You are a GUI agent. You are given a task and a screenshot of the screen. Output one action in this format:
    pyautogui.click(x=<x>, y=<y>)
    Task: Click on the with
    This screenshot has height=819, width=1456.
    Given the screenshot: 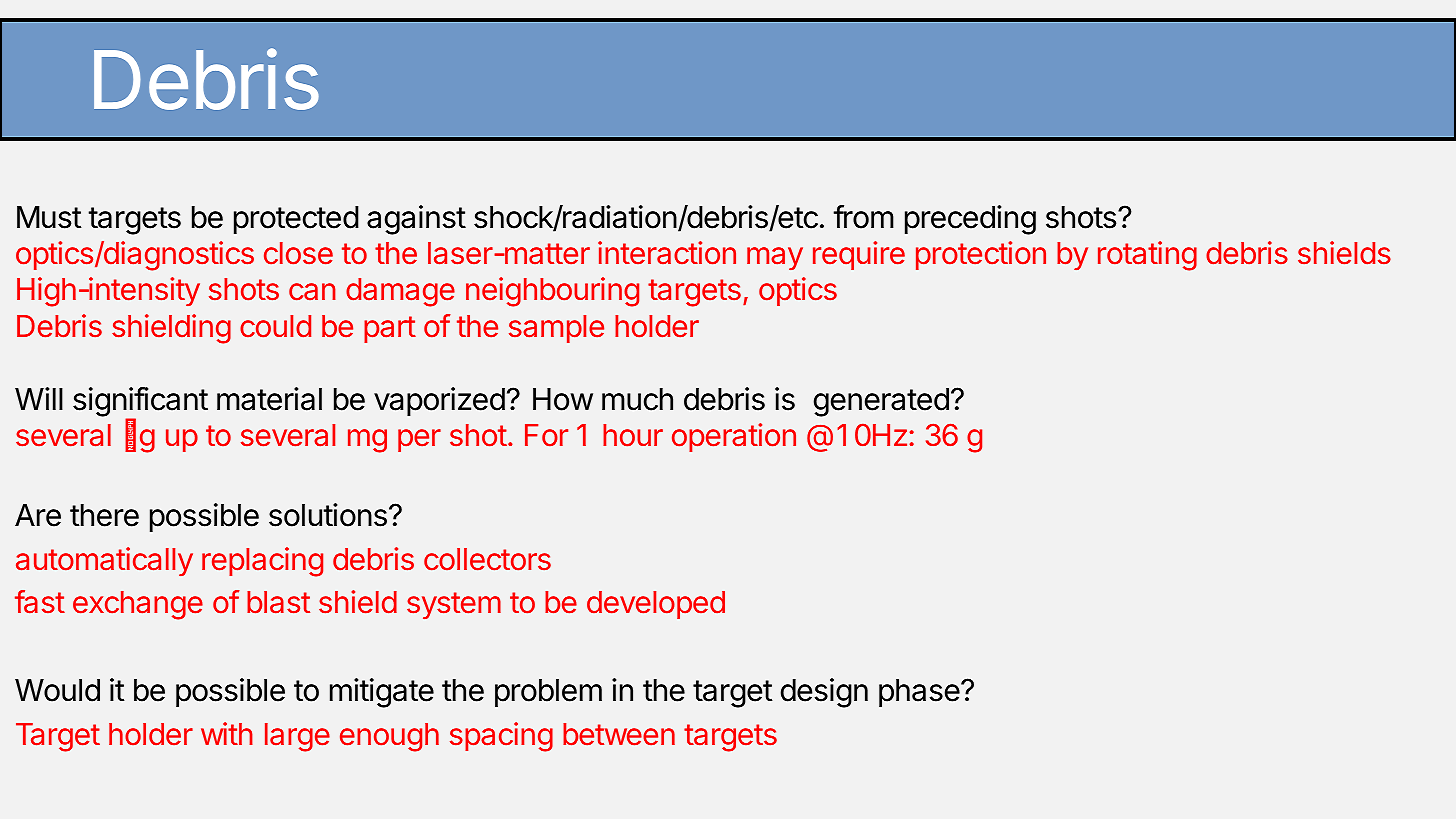 What is the action you would take?
    pyautogui.click(x=227, y=733)
